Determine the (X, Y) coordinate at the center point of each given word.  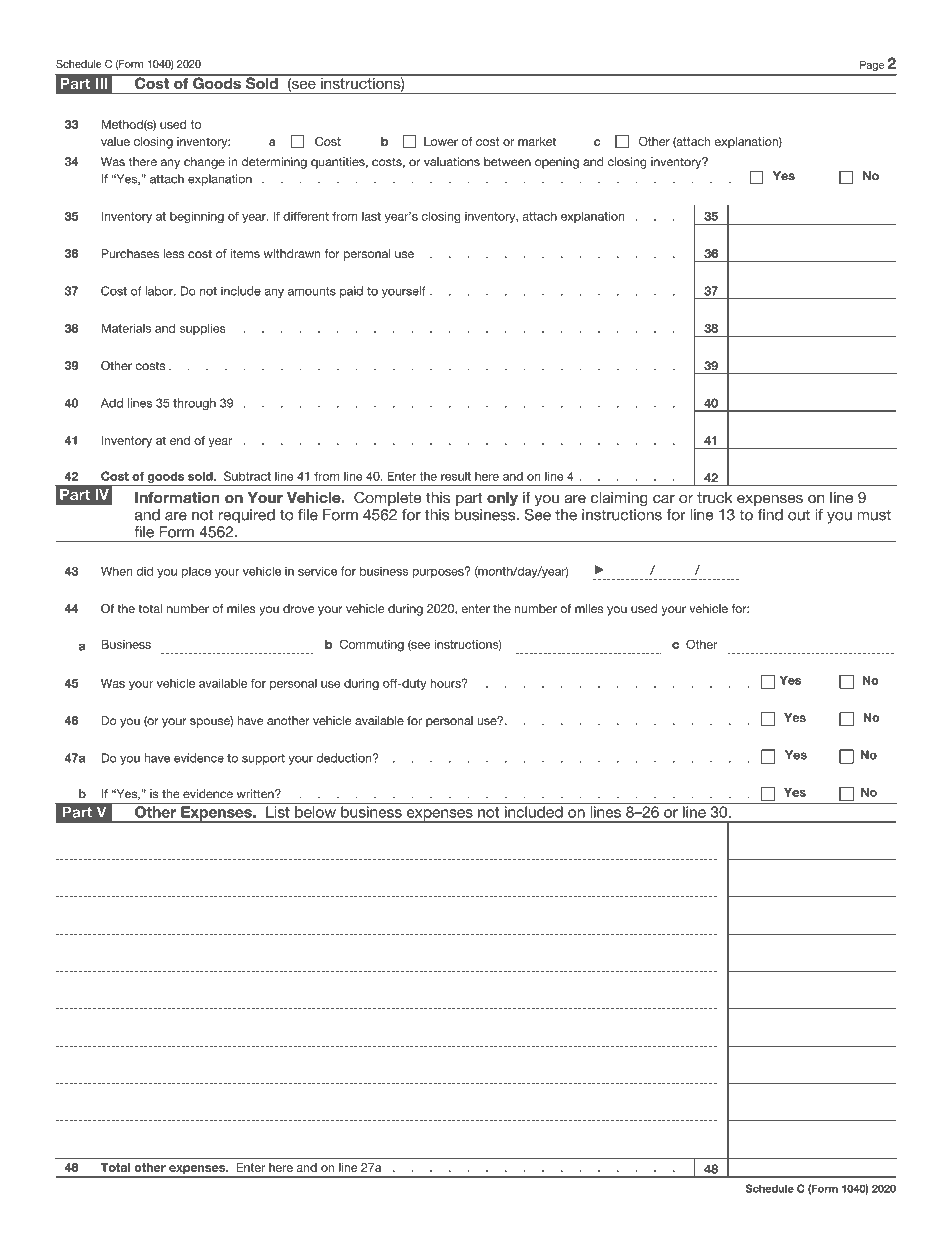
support (263, 759)
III (101, 83)
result (456, 476)
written (256, 794)
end (180, 440)
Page (872, 66)
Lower (441, 141)
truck (714, 498)
